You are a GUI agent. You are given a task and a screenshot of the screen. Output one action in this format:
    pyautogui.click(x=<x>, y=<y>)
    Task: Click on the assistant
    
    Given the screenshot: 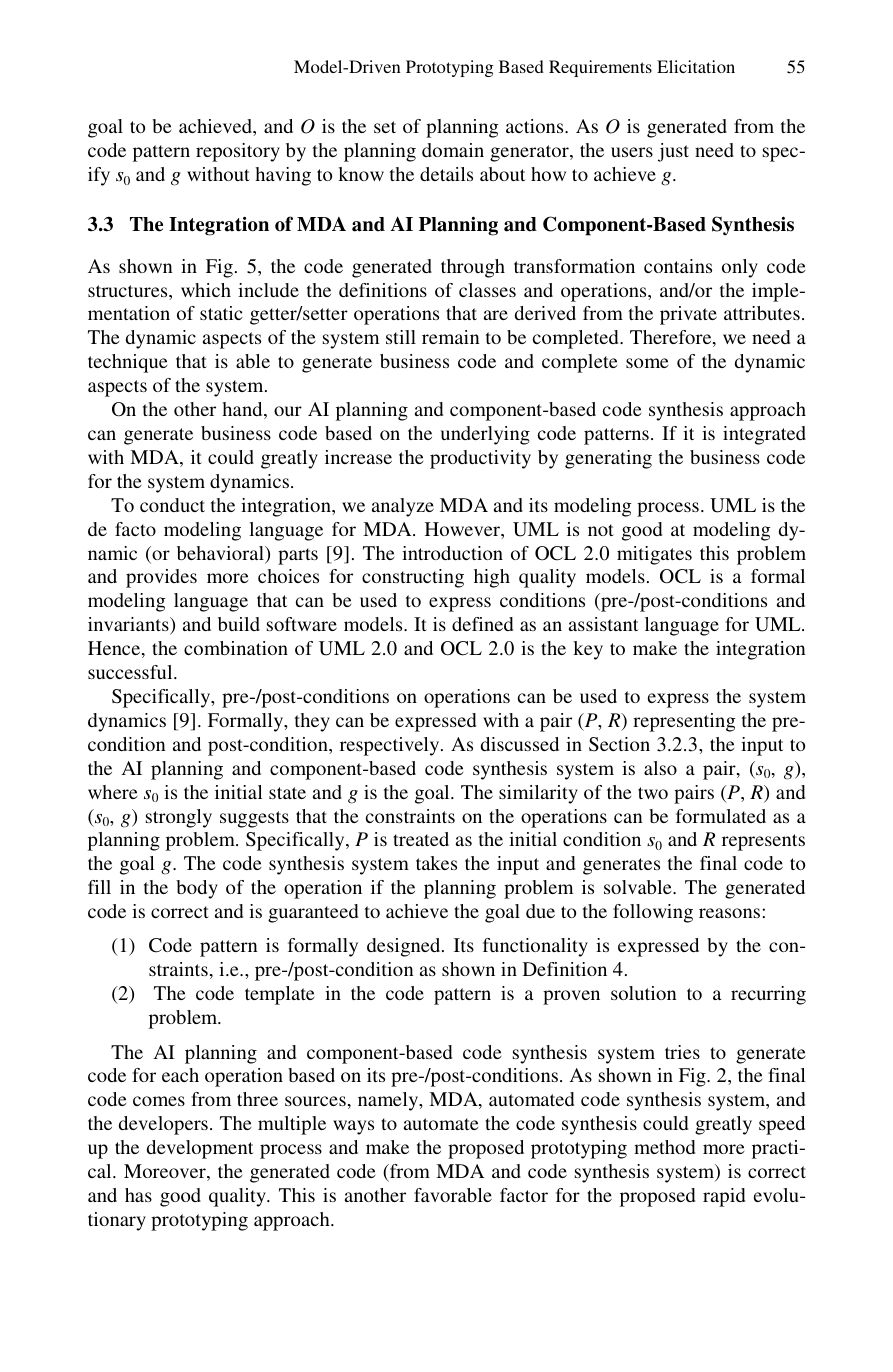 What is the action you would take?
    pyautogui.click(x=603, y=624)
